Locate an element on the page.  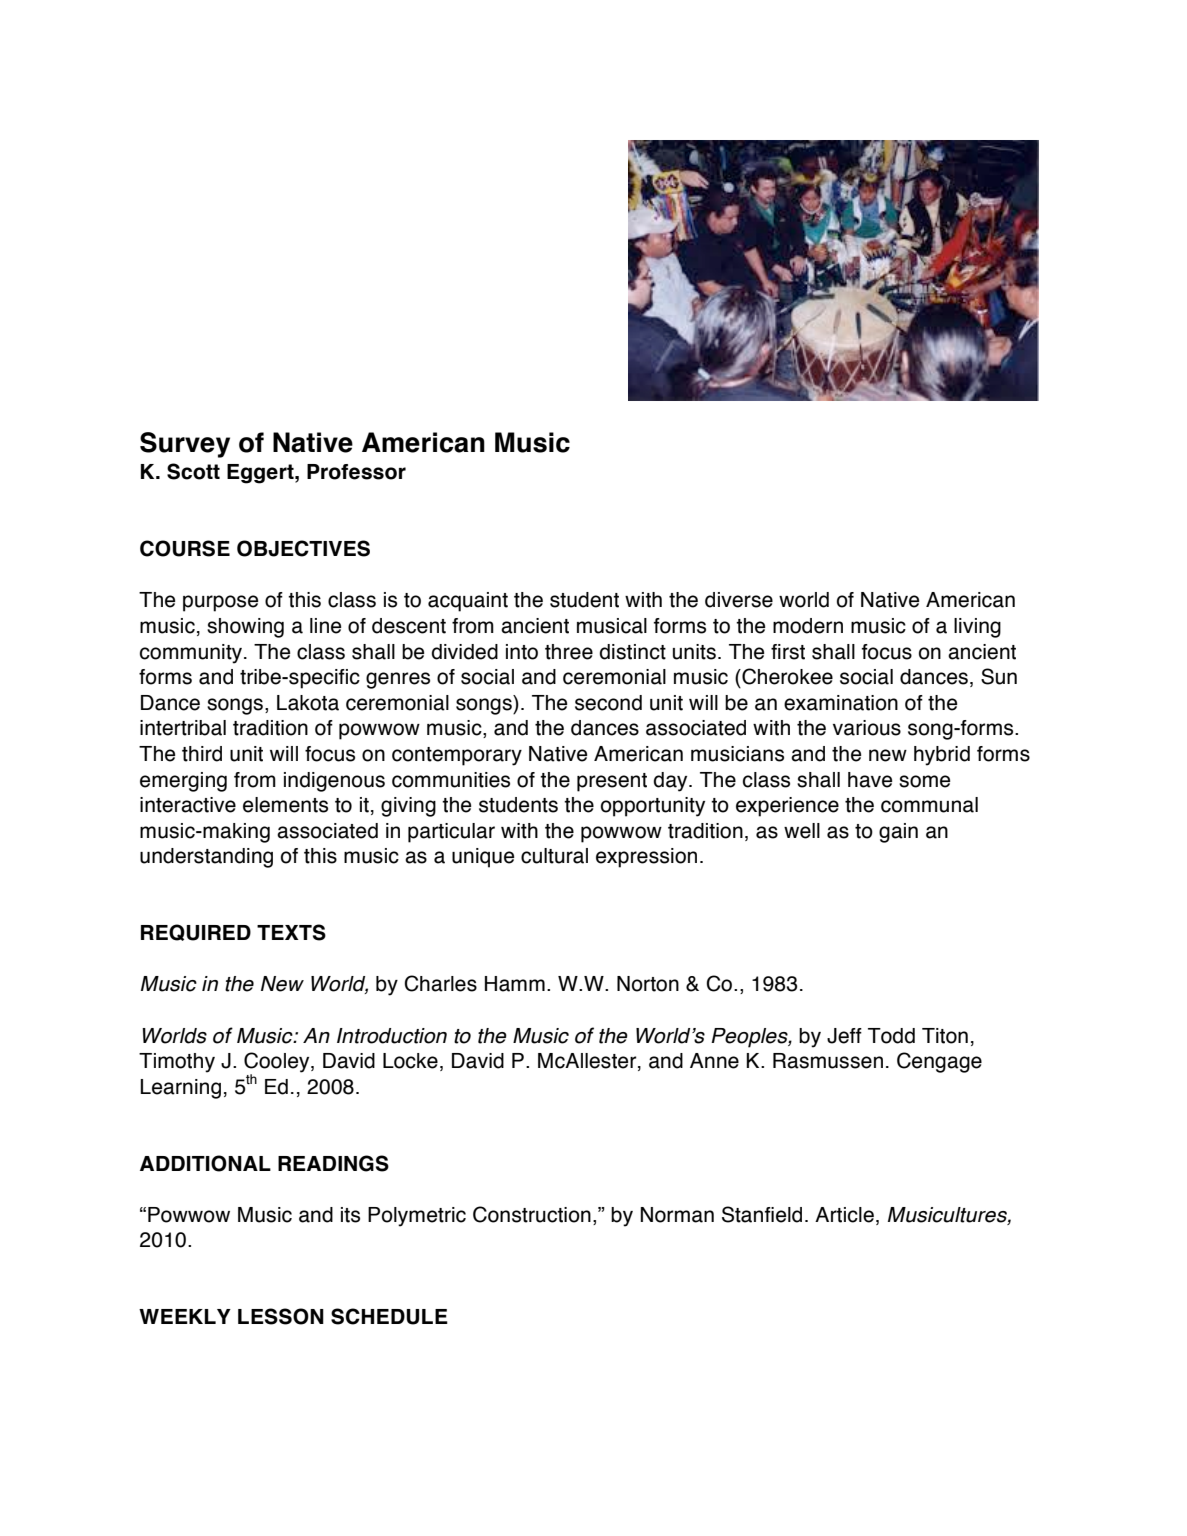
Norton is located at coordinates (648, 984).
